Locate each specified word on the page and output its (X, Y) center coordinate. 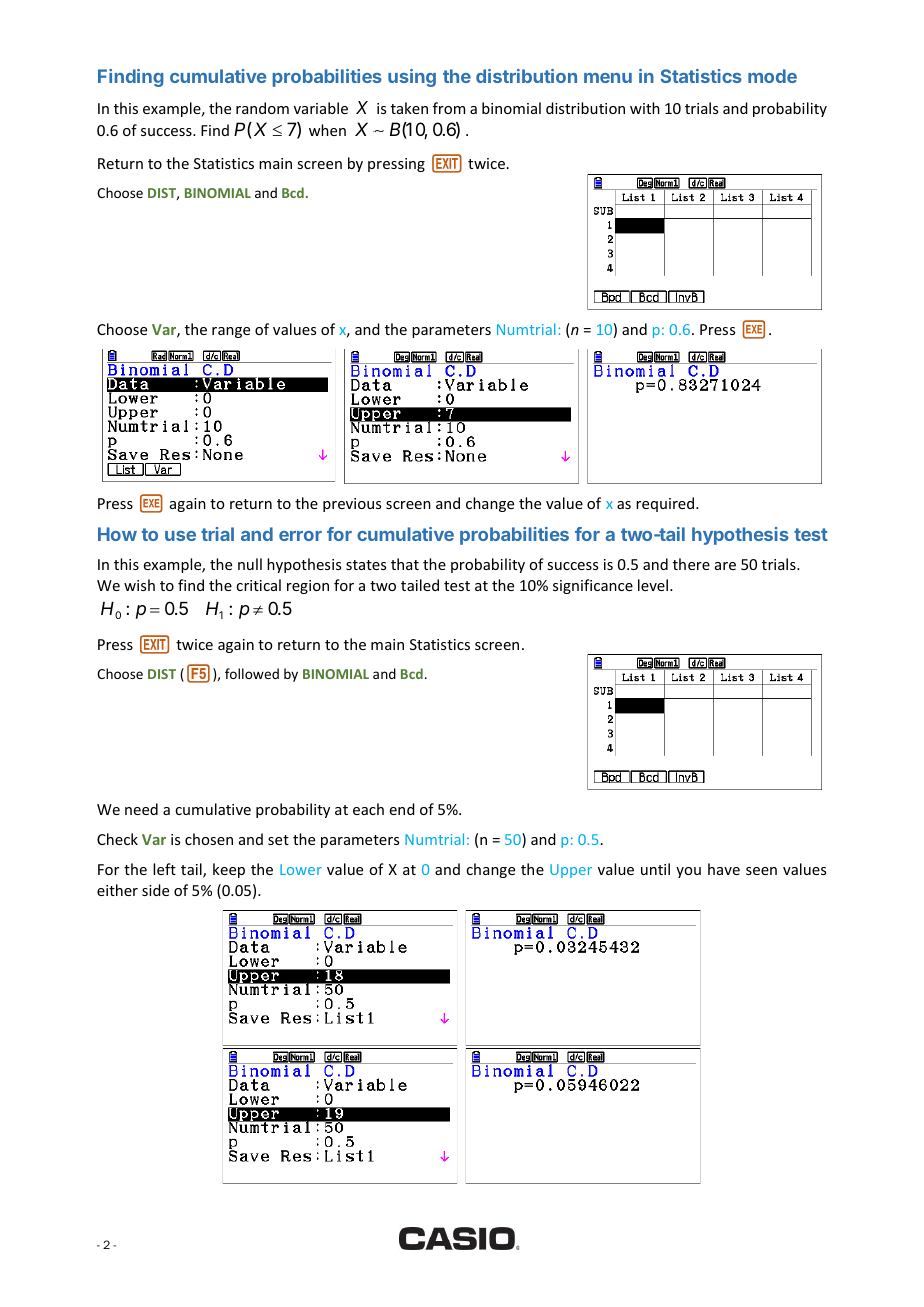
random (262, 108)
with (645, 108)
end (402, 809)
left (164, 869)
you (688, 872)
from (449, 108)
